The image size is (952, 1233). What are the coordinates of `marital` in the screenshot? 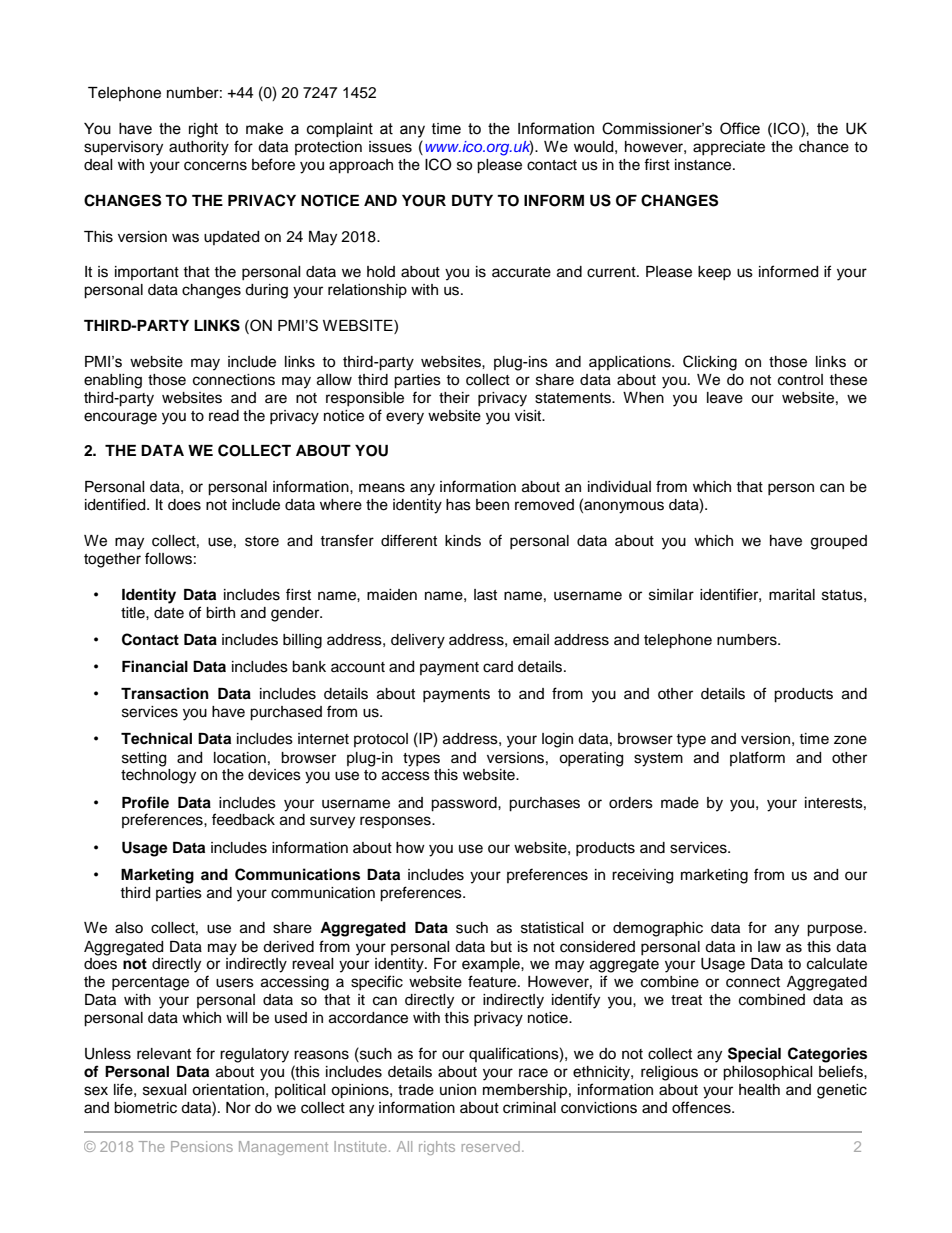 It's located at (792, 595).
